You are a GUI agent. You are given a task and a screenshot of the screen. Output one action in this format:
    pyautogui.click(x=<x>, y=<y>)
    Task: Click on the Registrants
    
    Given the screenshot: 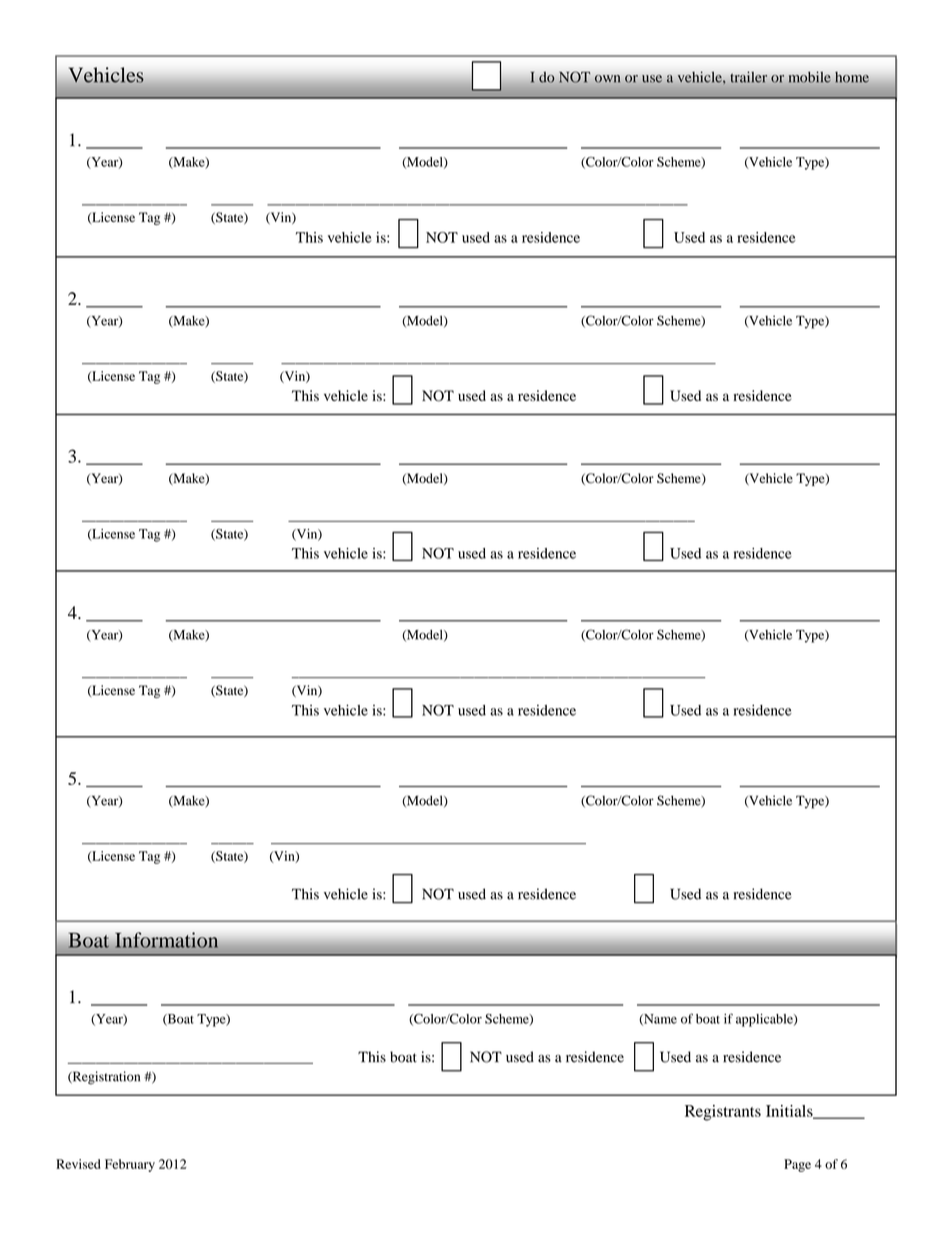 What is the action you would take?
    pyautogui.click(x=723, y=1113)
